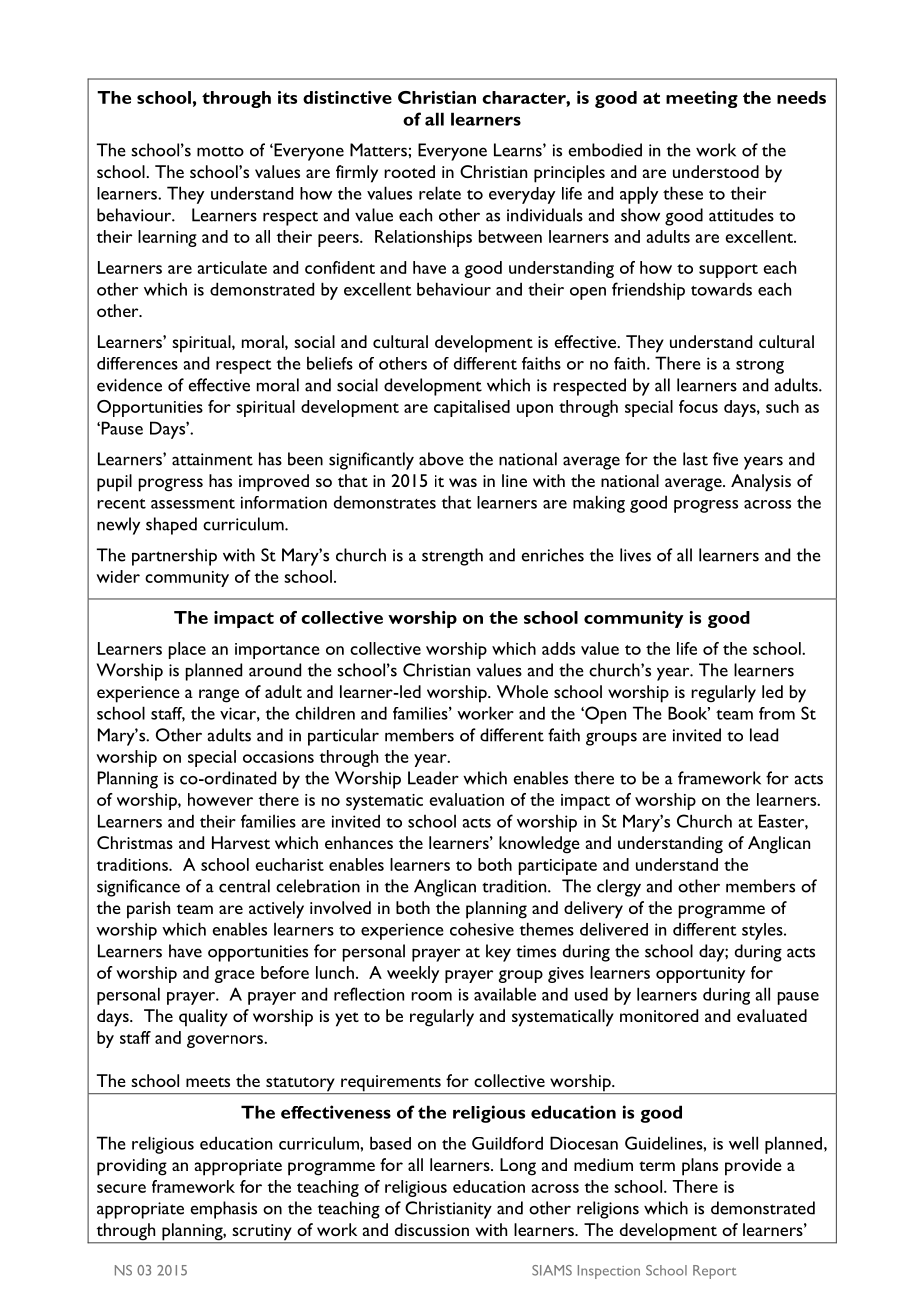 The width and height of the screenshot is (924, 1307). Describe the element at coordinates (482, 929) in the screenshot. I see `cohesive` at that location.
